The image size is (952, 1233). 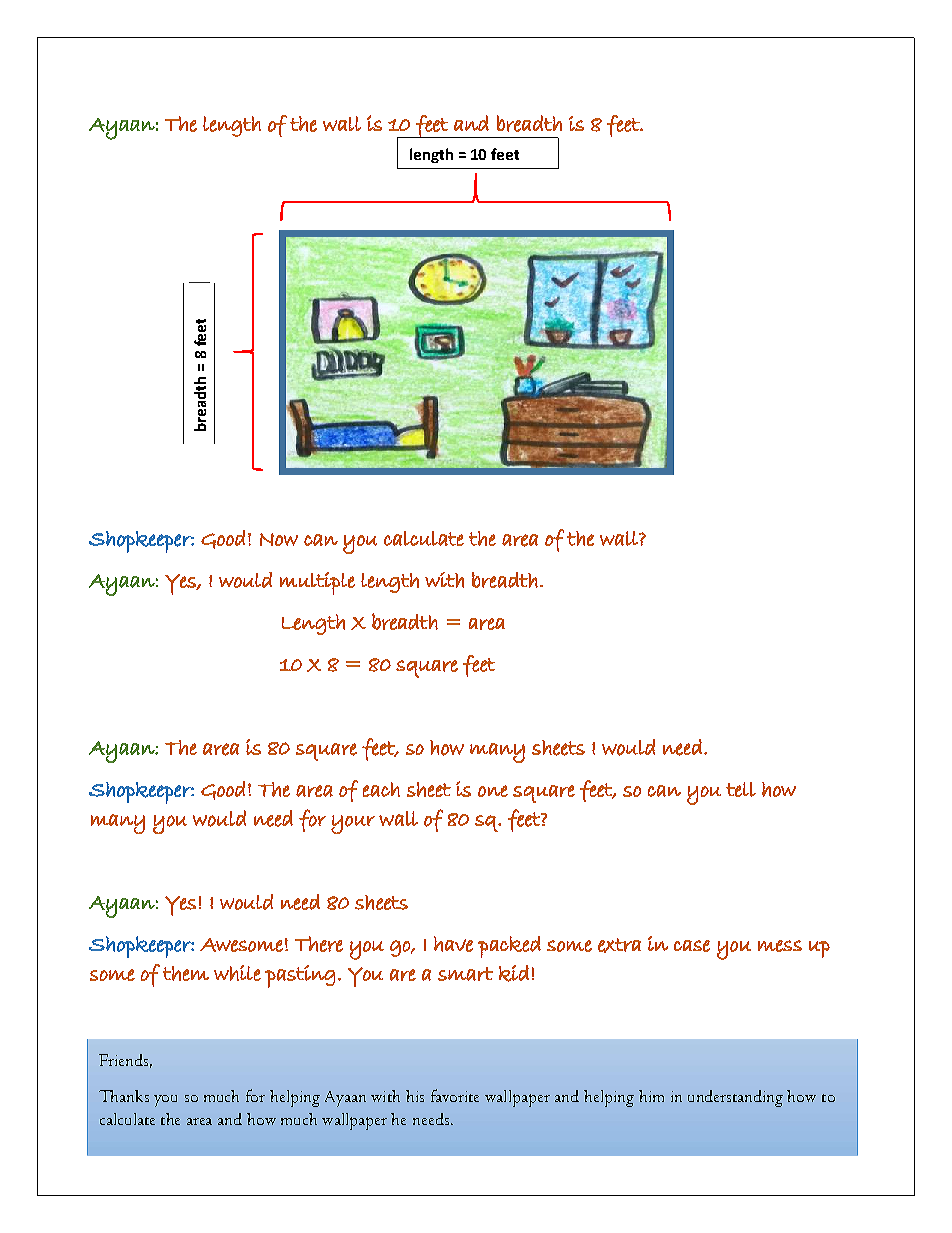 I want to click on understanding, so click(x=735, y=1098).
